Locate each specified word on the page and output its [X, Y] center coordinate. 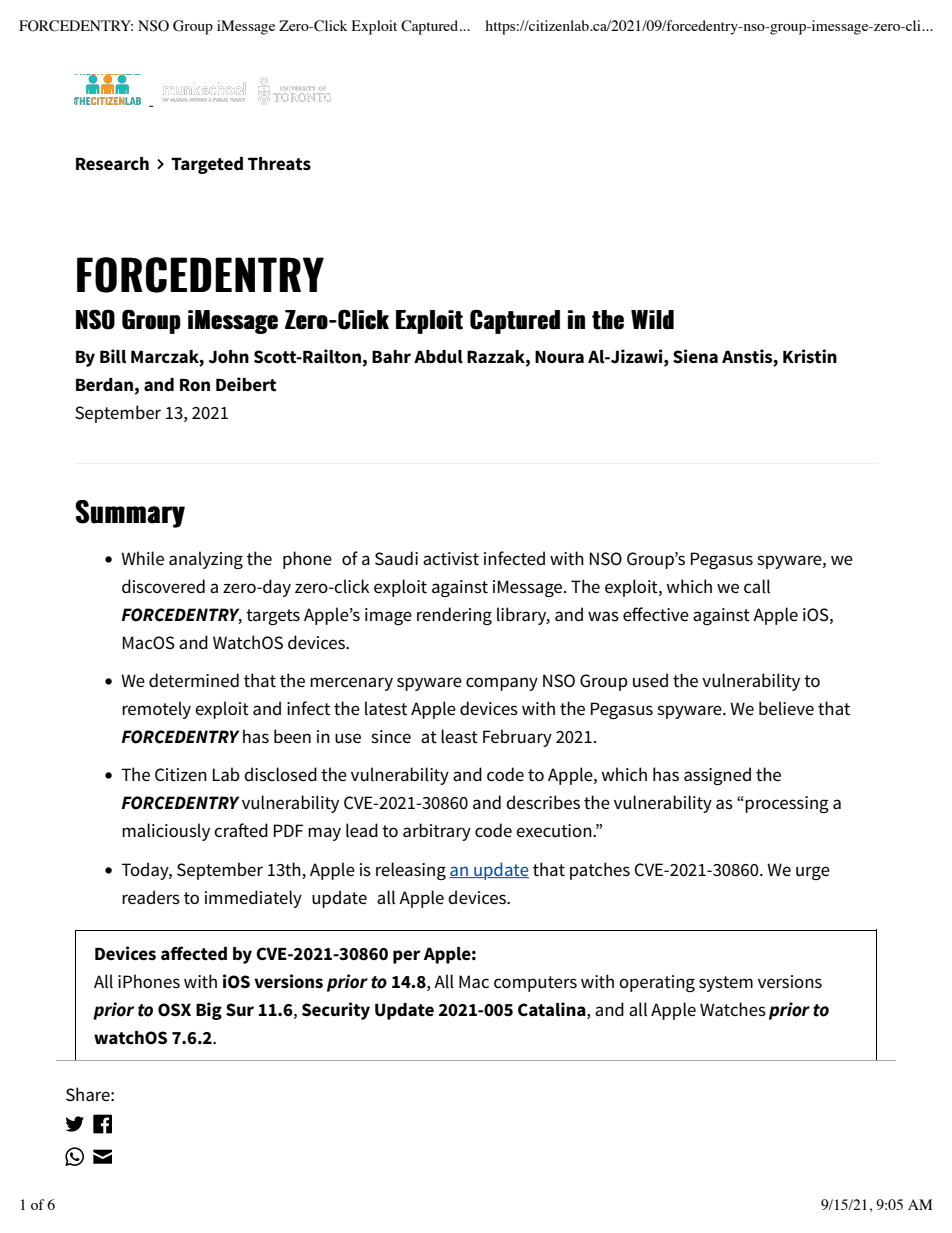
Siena [695, 356]
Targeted [207, 165]
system [726, 984]
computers [535, 984]
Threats [279, 164]
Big [209, 1011]
